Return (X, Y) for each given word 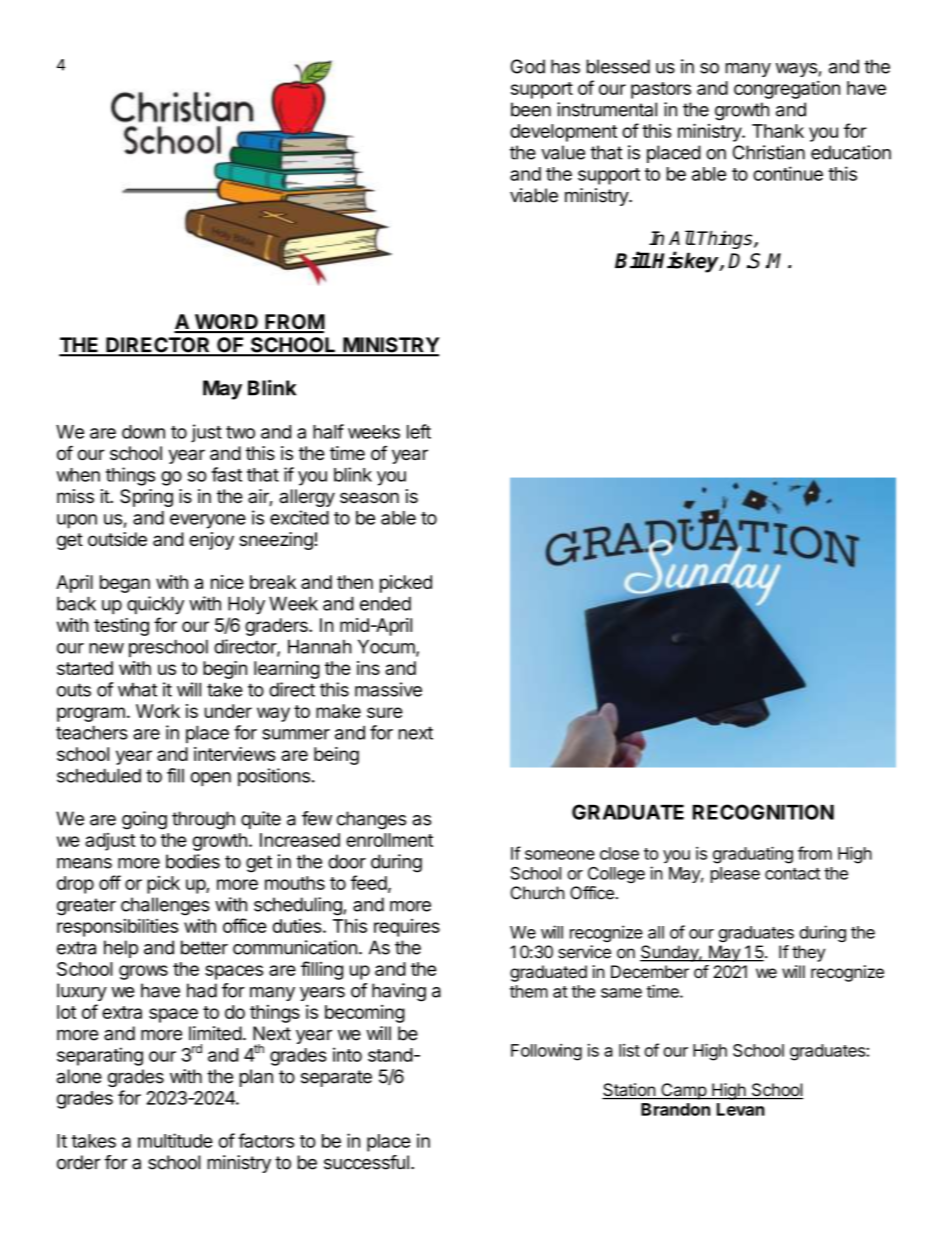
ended (385, 603)
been (531, 109)
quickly (155, 605)
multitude (175, 1140)
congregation (787, 89)
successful (366, 1162)
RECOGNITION (763, 812)
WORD (226, 323)
